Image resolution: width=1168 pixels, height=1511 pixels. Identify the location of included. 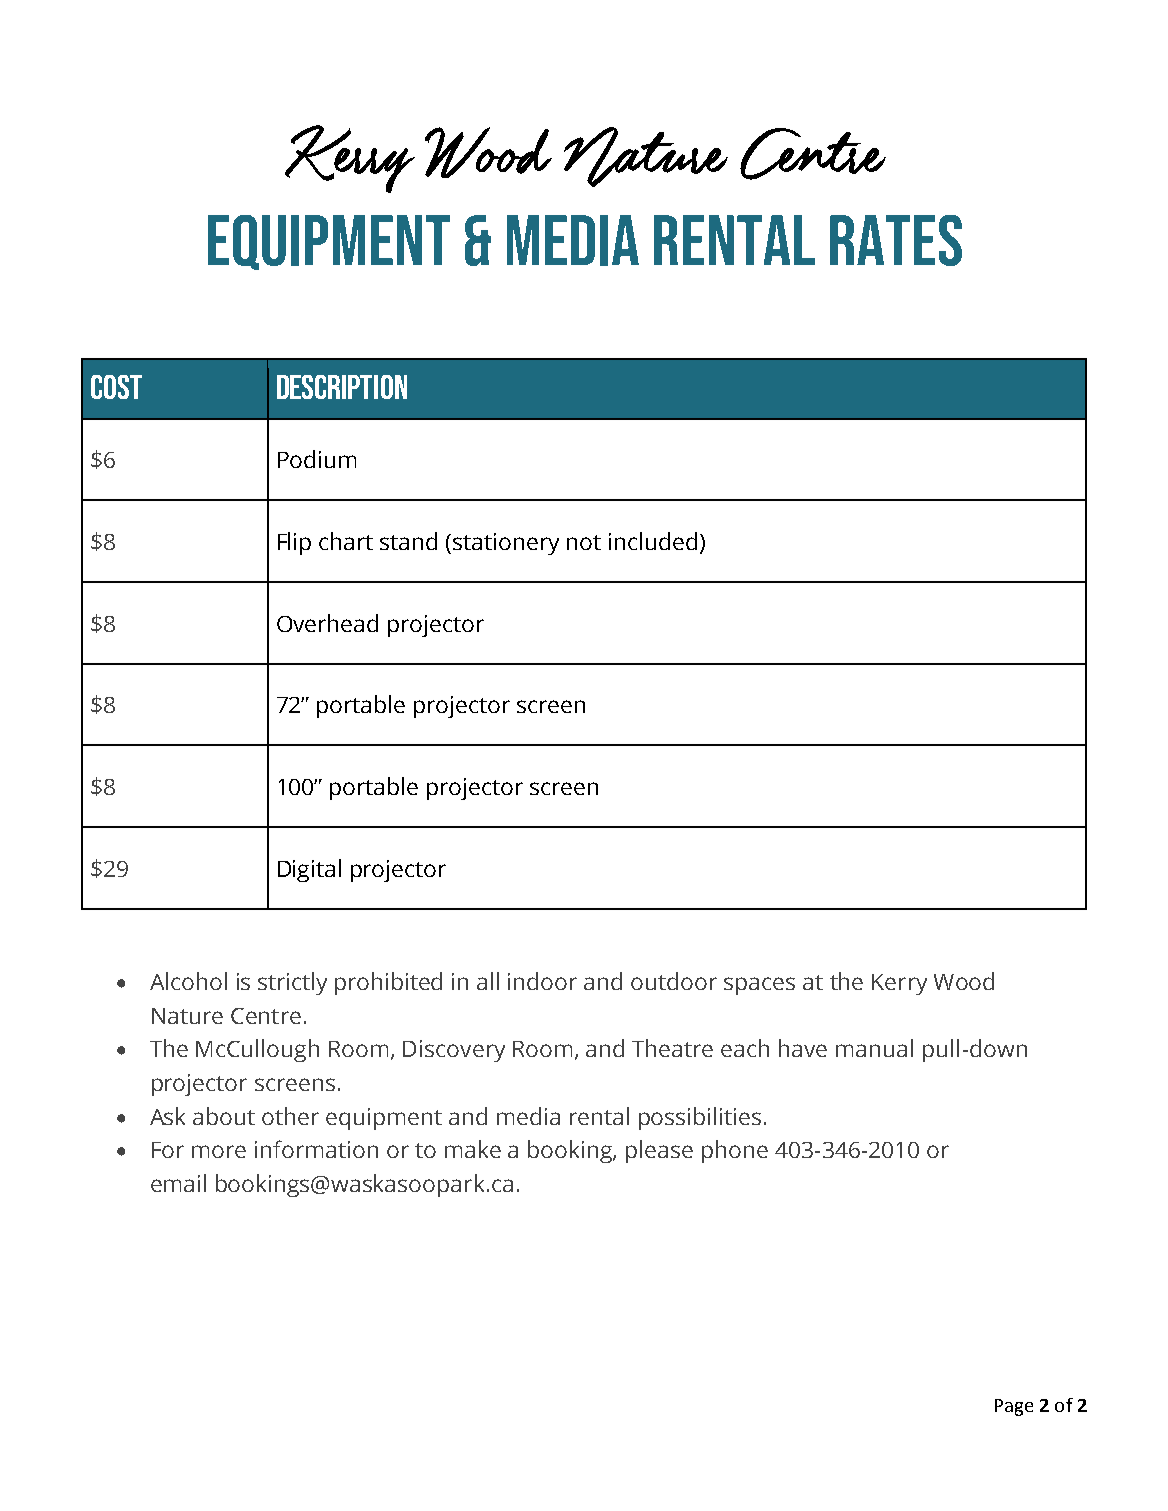
(653, 541).
